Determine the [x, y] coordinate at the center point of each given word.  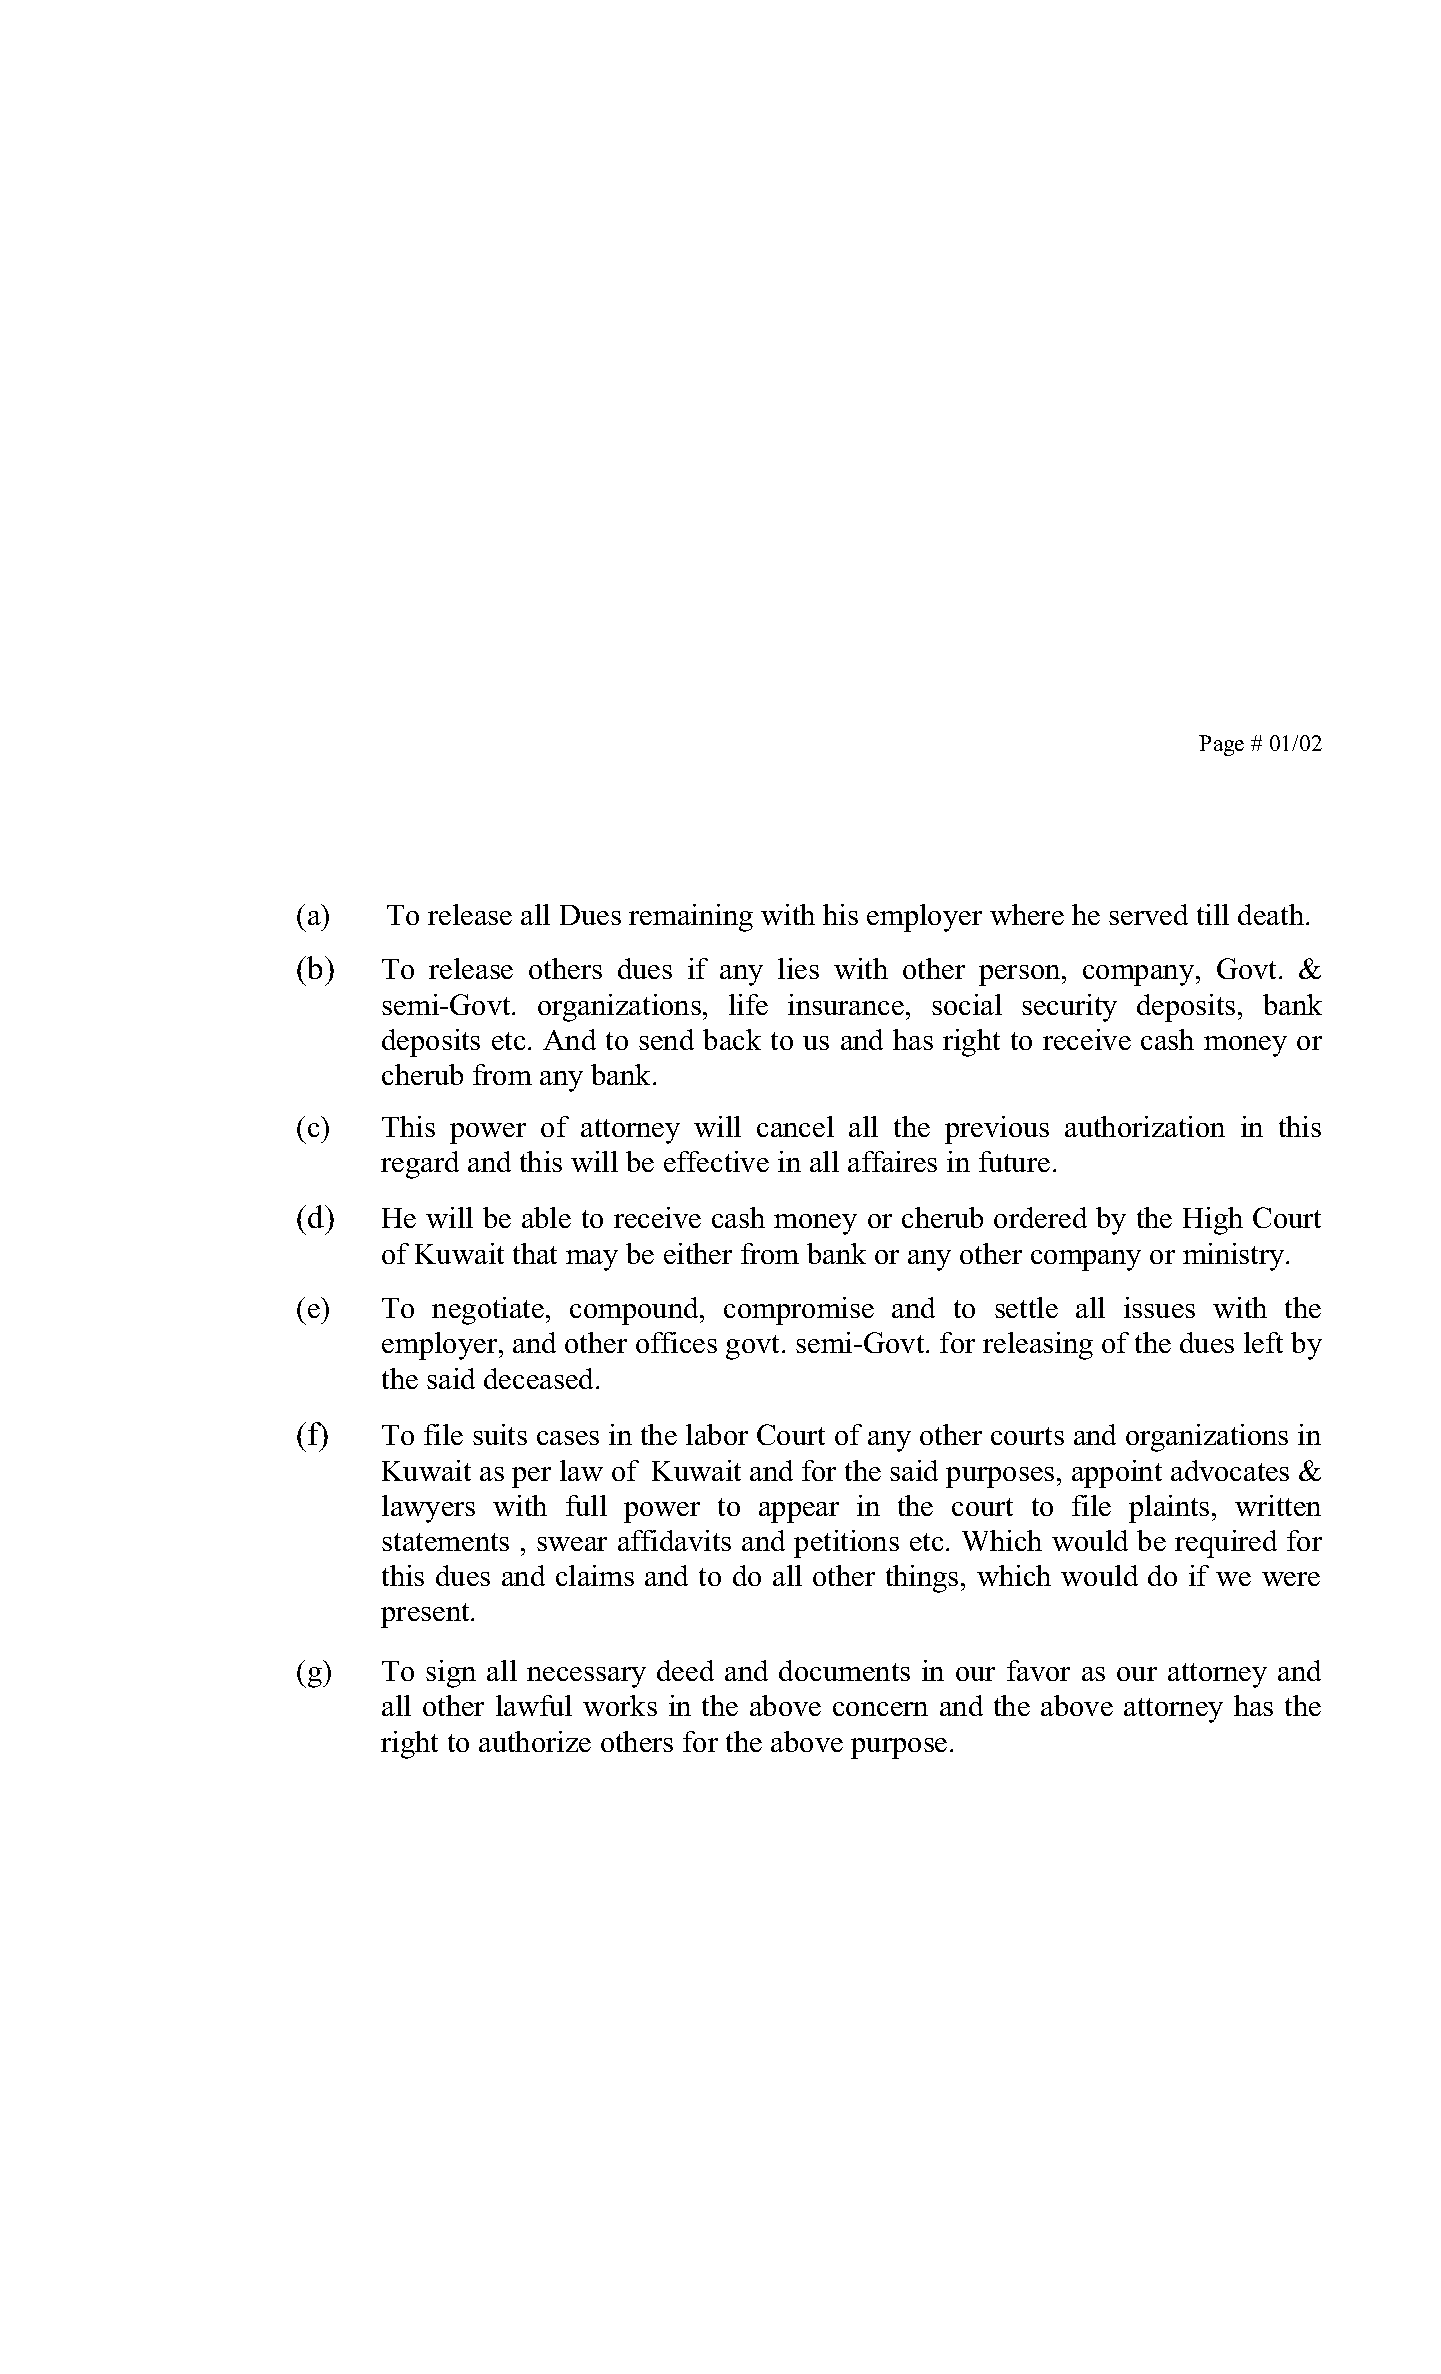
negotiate [488, 1311]
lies [798, 968]
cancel [795, 1126]
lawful [534, 1705]
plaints [1169, 1509]
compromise [799, 1311]
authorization [1145, 1126]
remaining [691, 918]
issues [1159, 1307]
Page [1221, 745]
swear [572, 1544]
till [1213, 914]
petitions [846, 1544]
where [1027, 914]
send [666, 1039]
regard [420, 1165]
